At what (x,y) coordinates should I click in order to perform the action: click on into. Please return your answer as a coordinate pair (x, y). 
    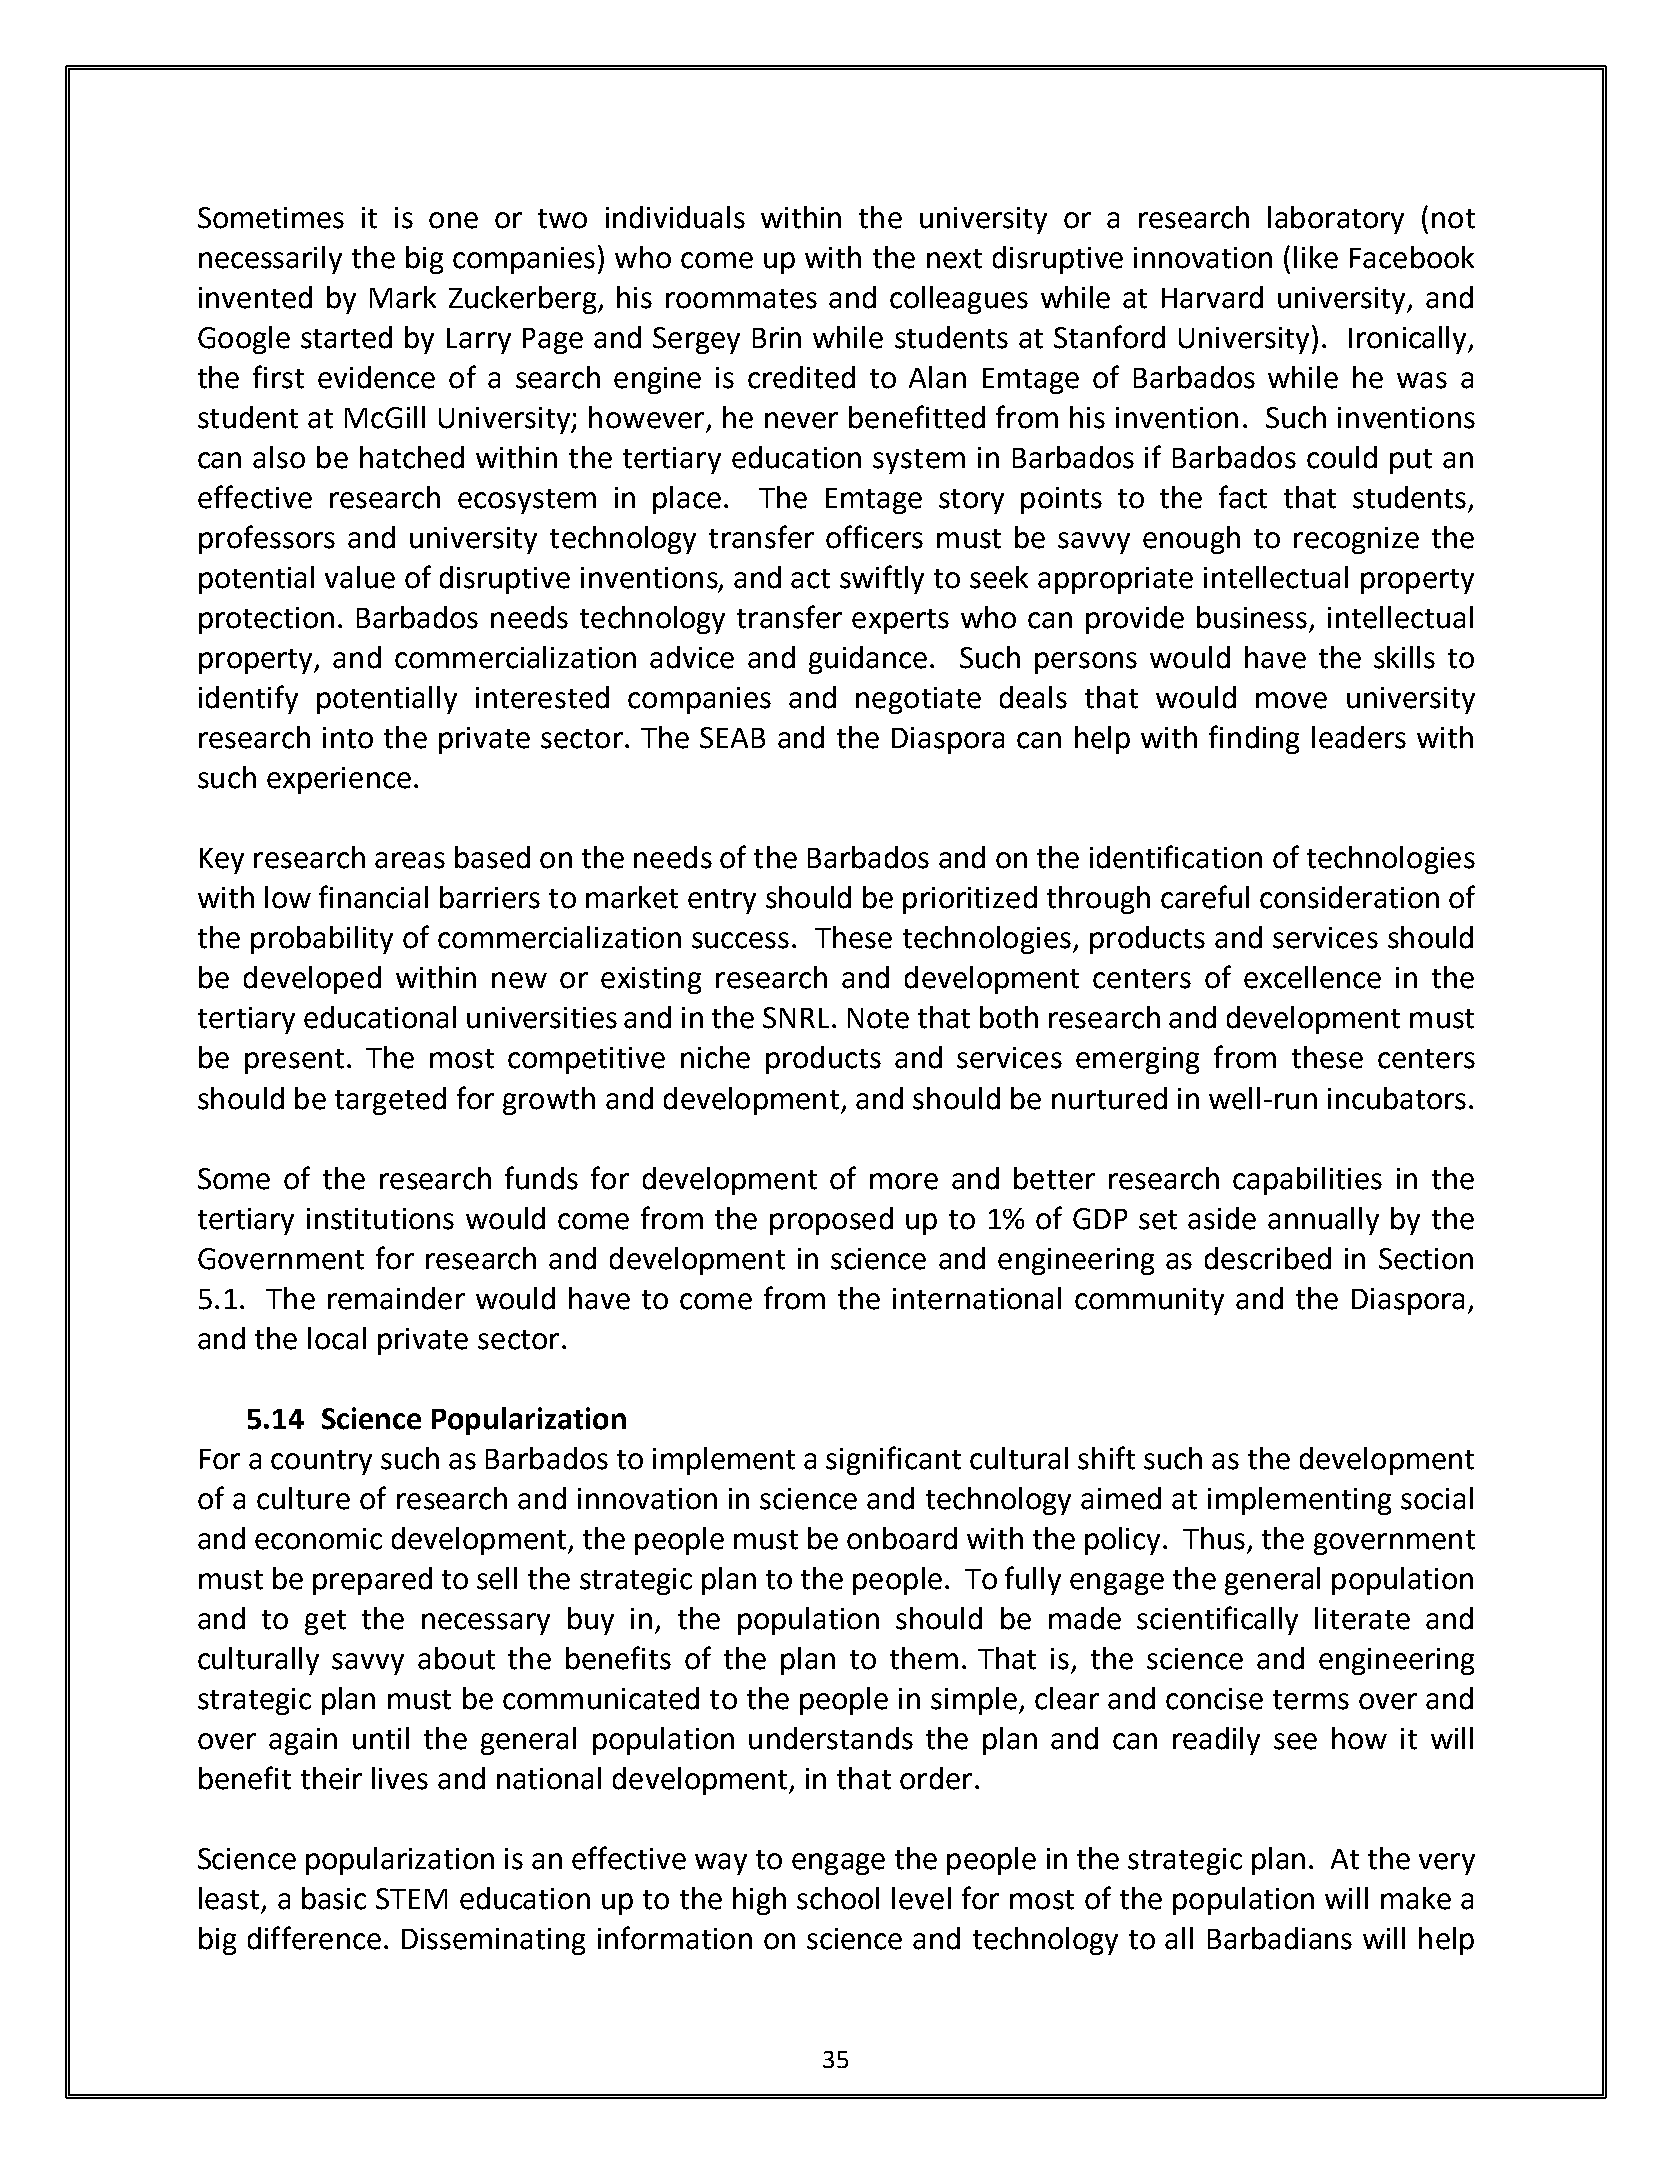
    Looking at the image, I should click on (348, 738).
